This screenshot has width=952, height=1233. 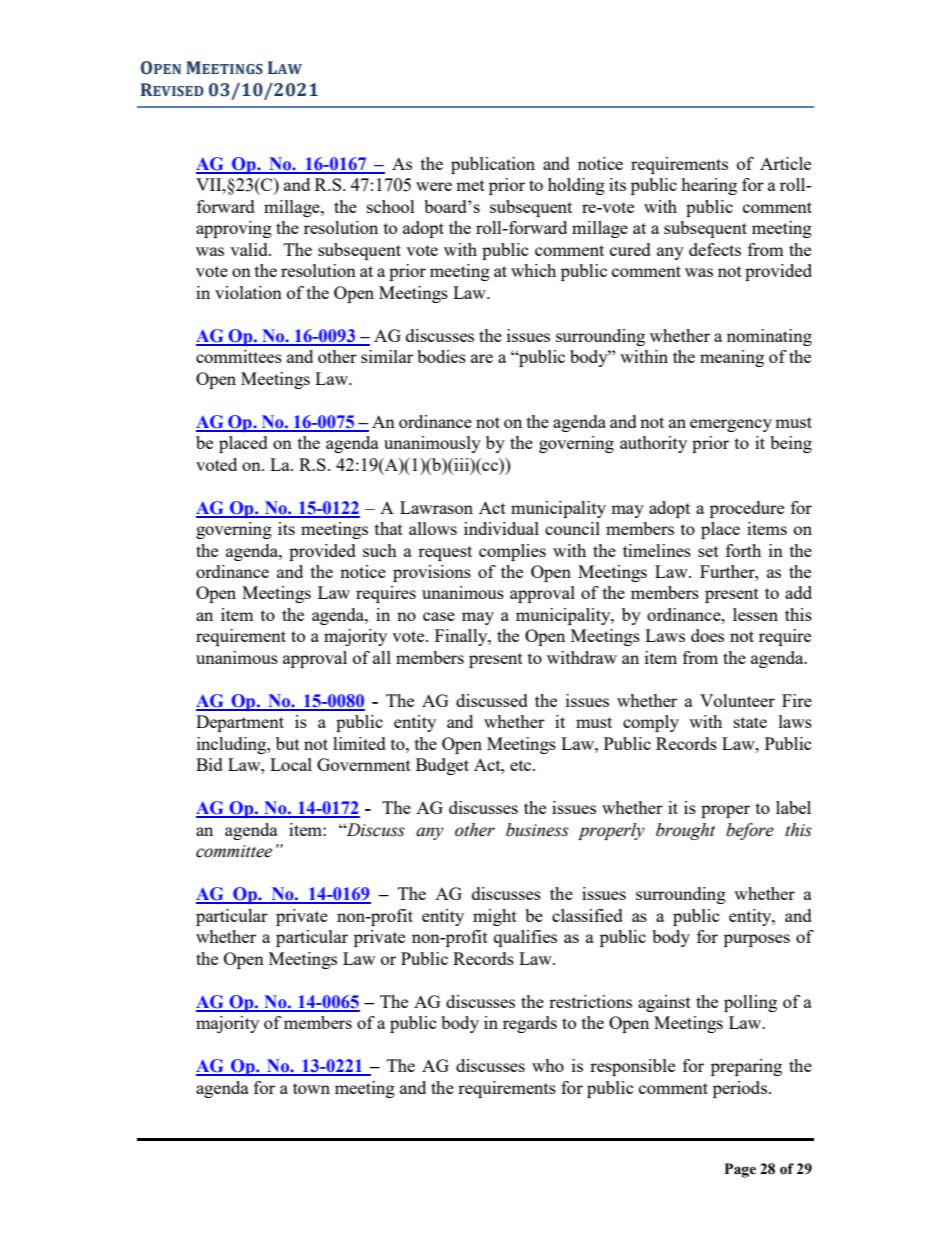 I want to click on might, so click(x=495, y=917).
